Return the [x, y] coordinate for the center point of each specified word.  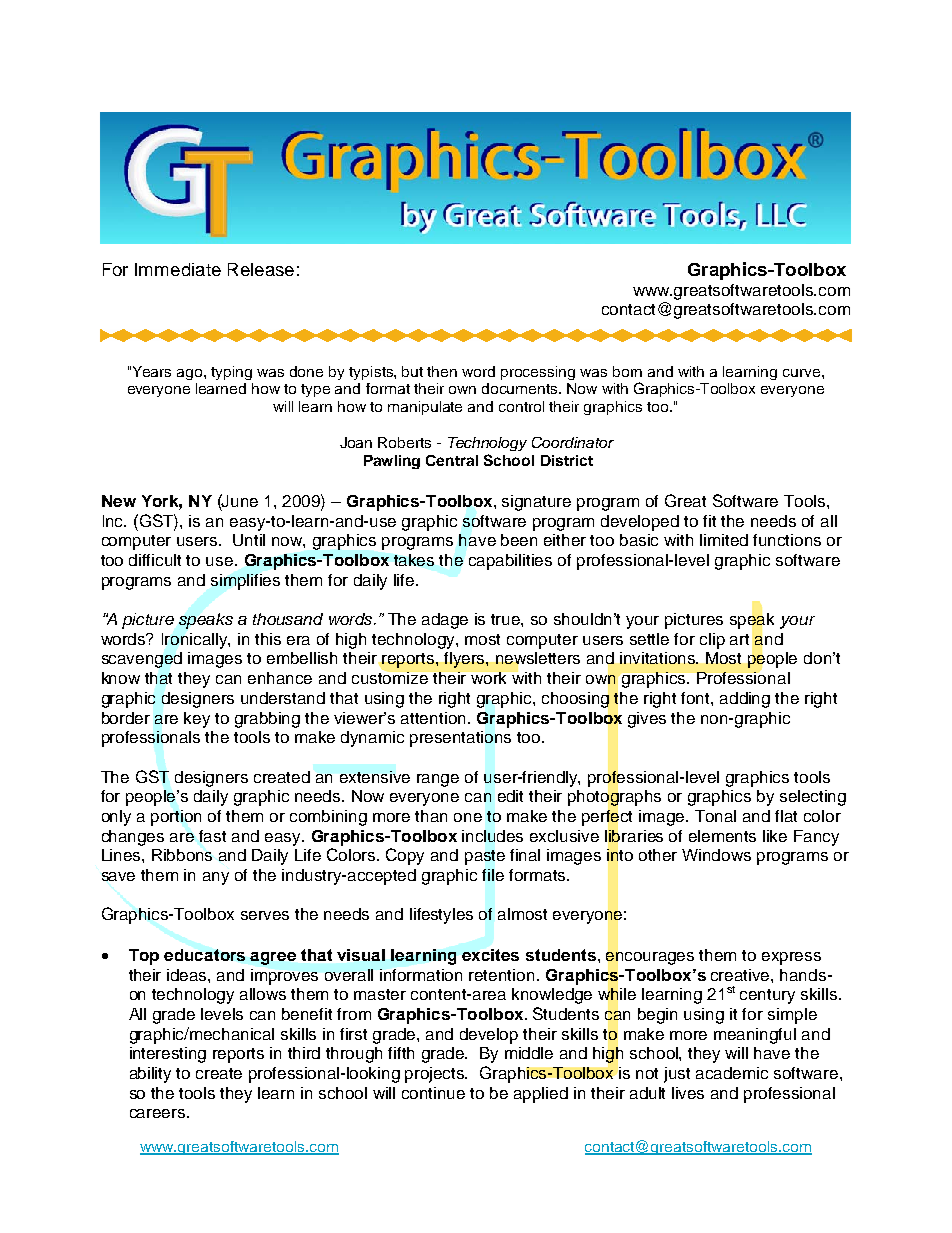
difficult [155, 560]
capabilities [510, 562]
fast [212, 836]
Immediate [178, 269]
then [442, 371]
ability [150, 1075]
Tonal [715, 816]
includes [492, 836]
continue [433, 1093]
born [627, 371]
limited [724, 540]
